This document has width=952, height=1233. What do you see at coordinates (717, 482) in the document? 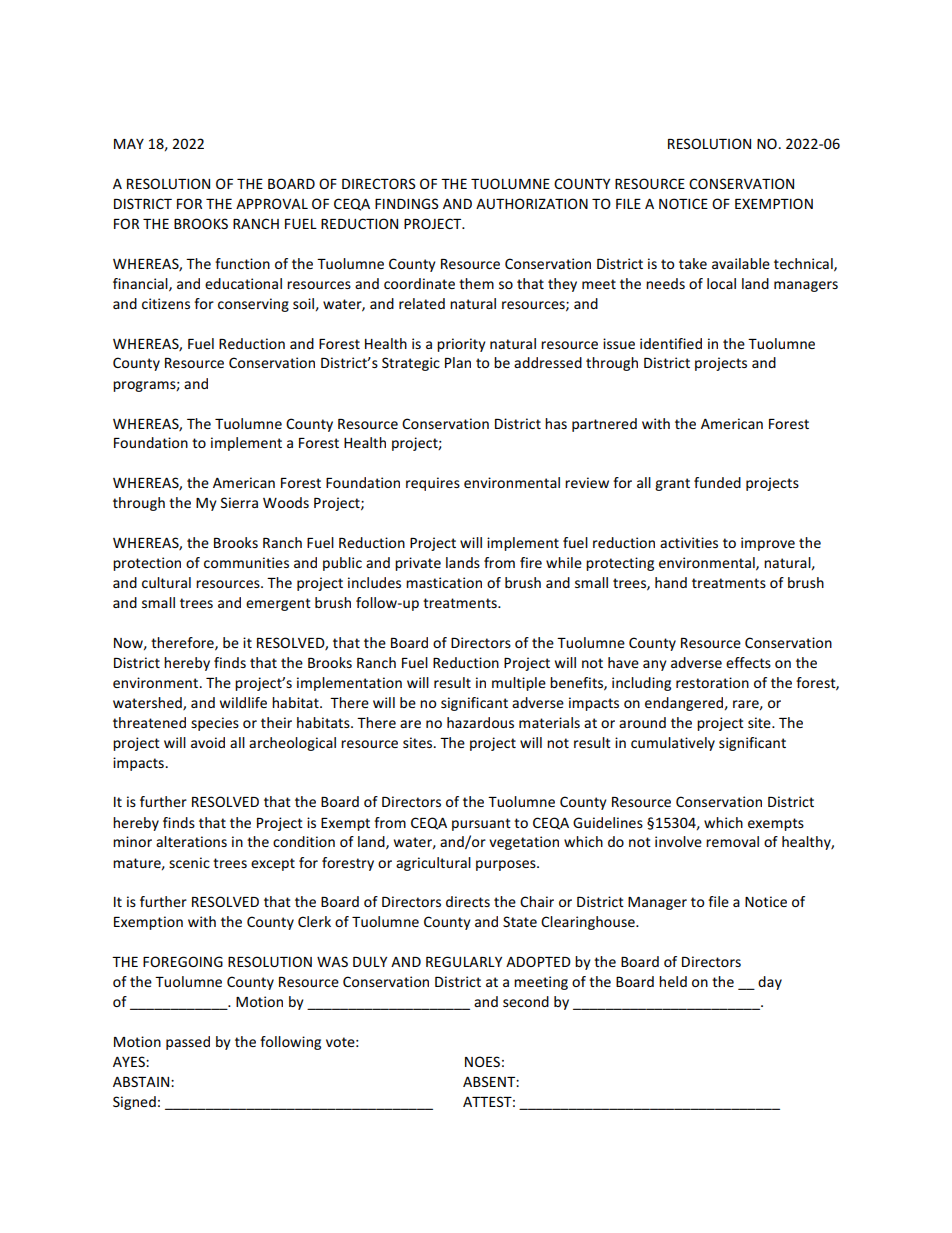
I see `funded` at bounding box center [717, 482].
